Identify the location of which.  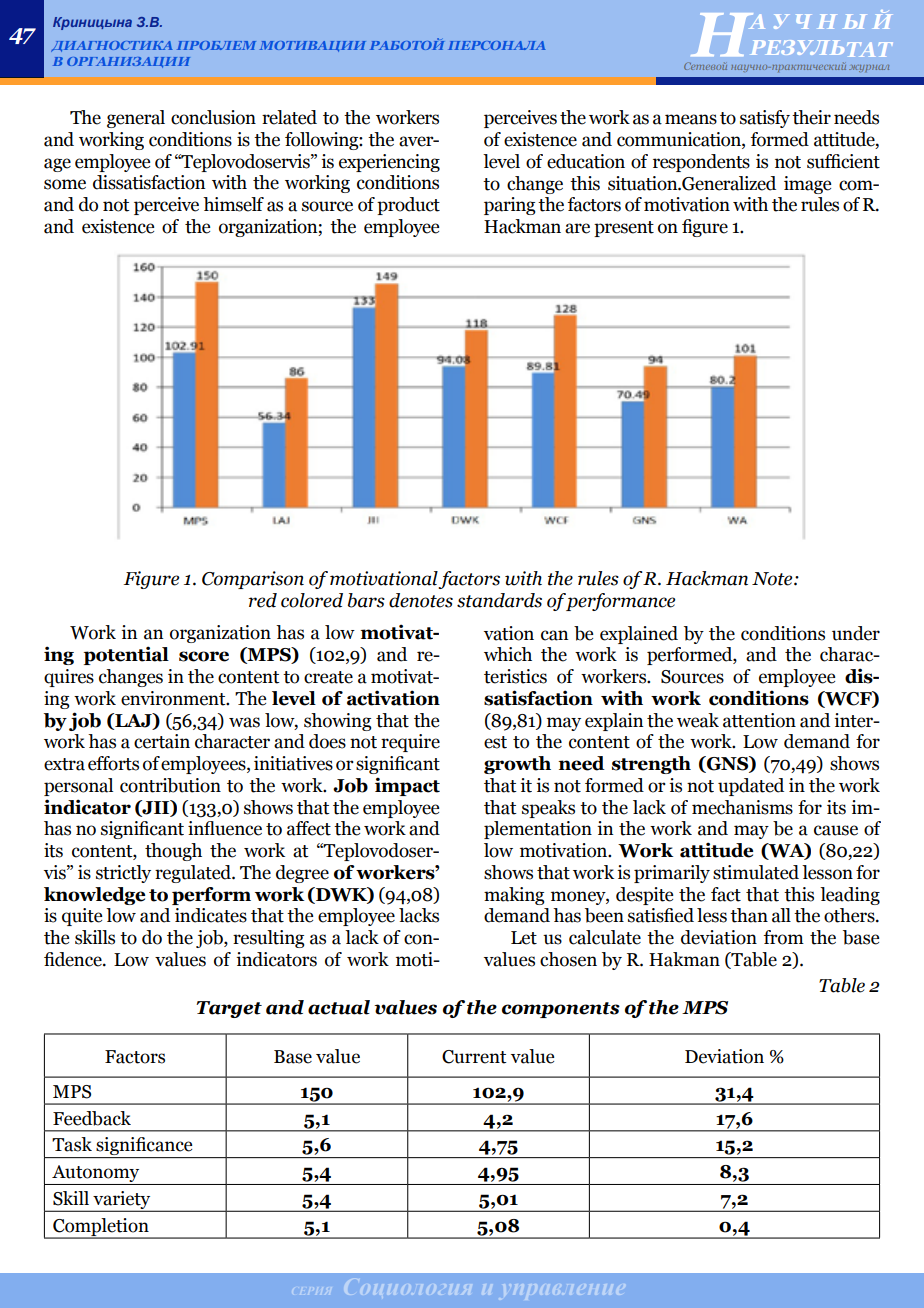
(508, 654).
